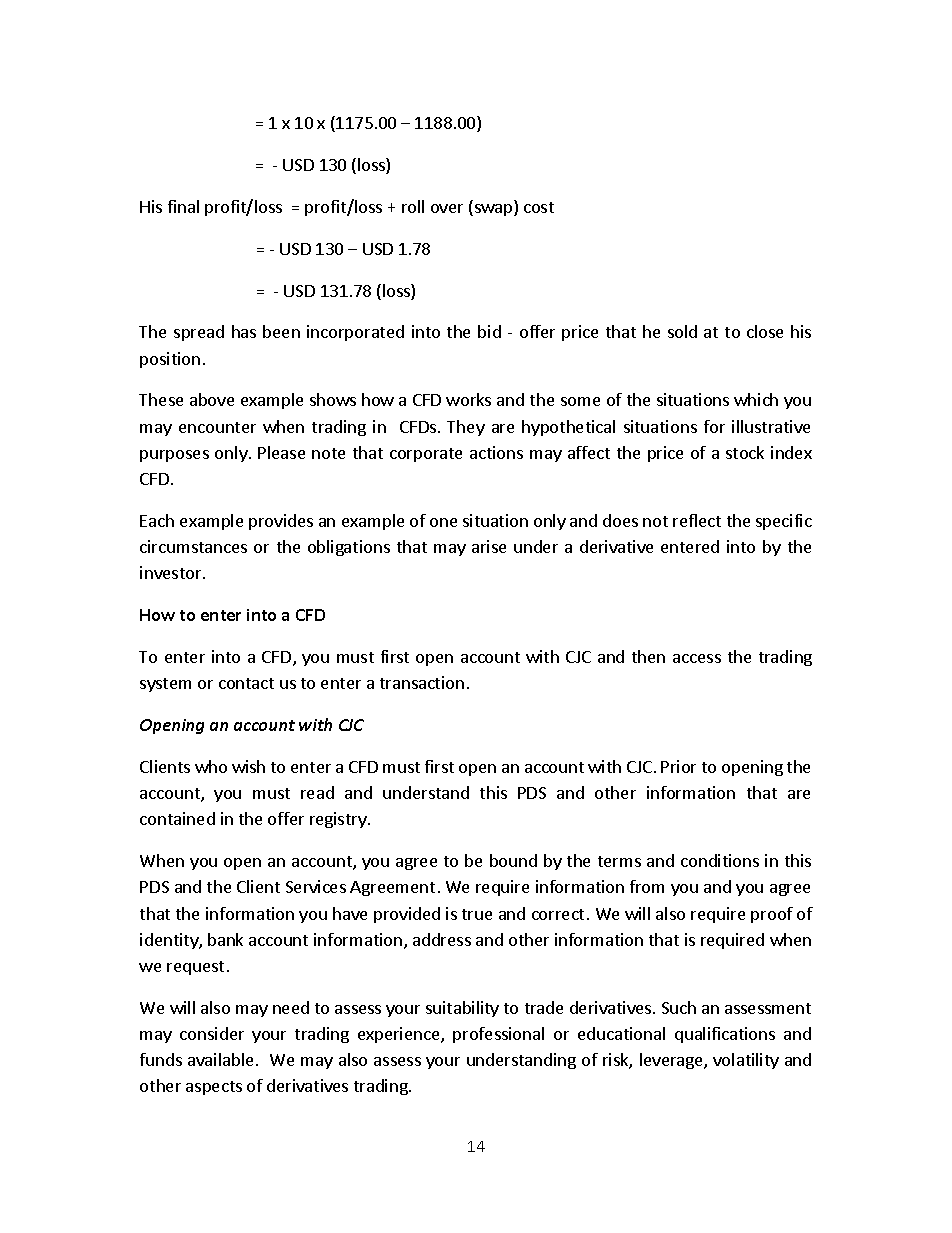  What do you see at coordinates (183, 206) in the image?
I see `final` at bounding box center [183, 206].
